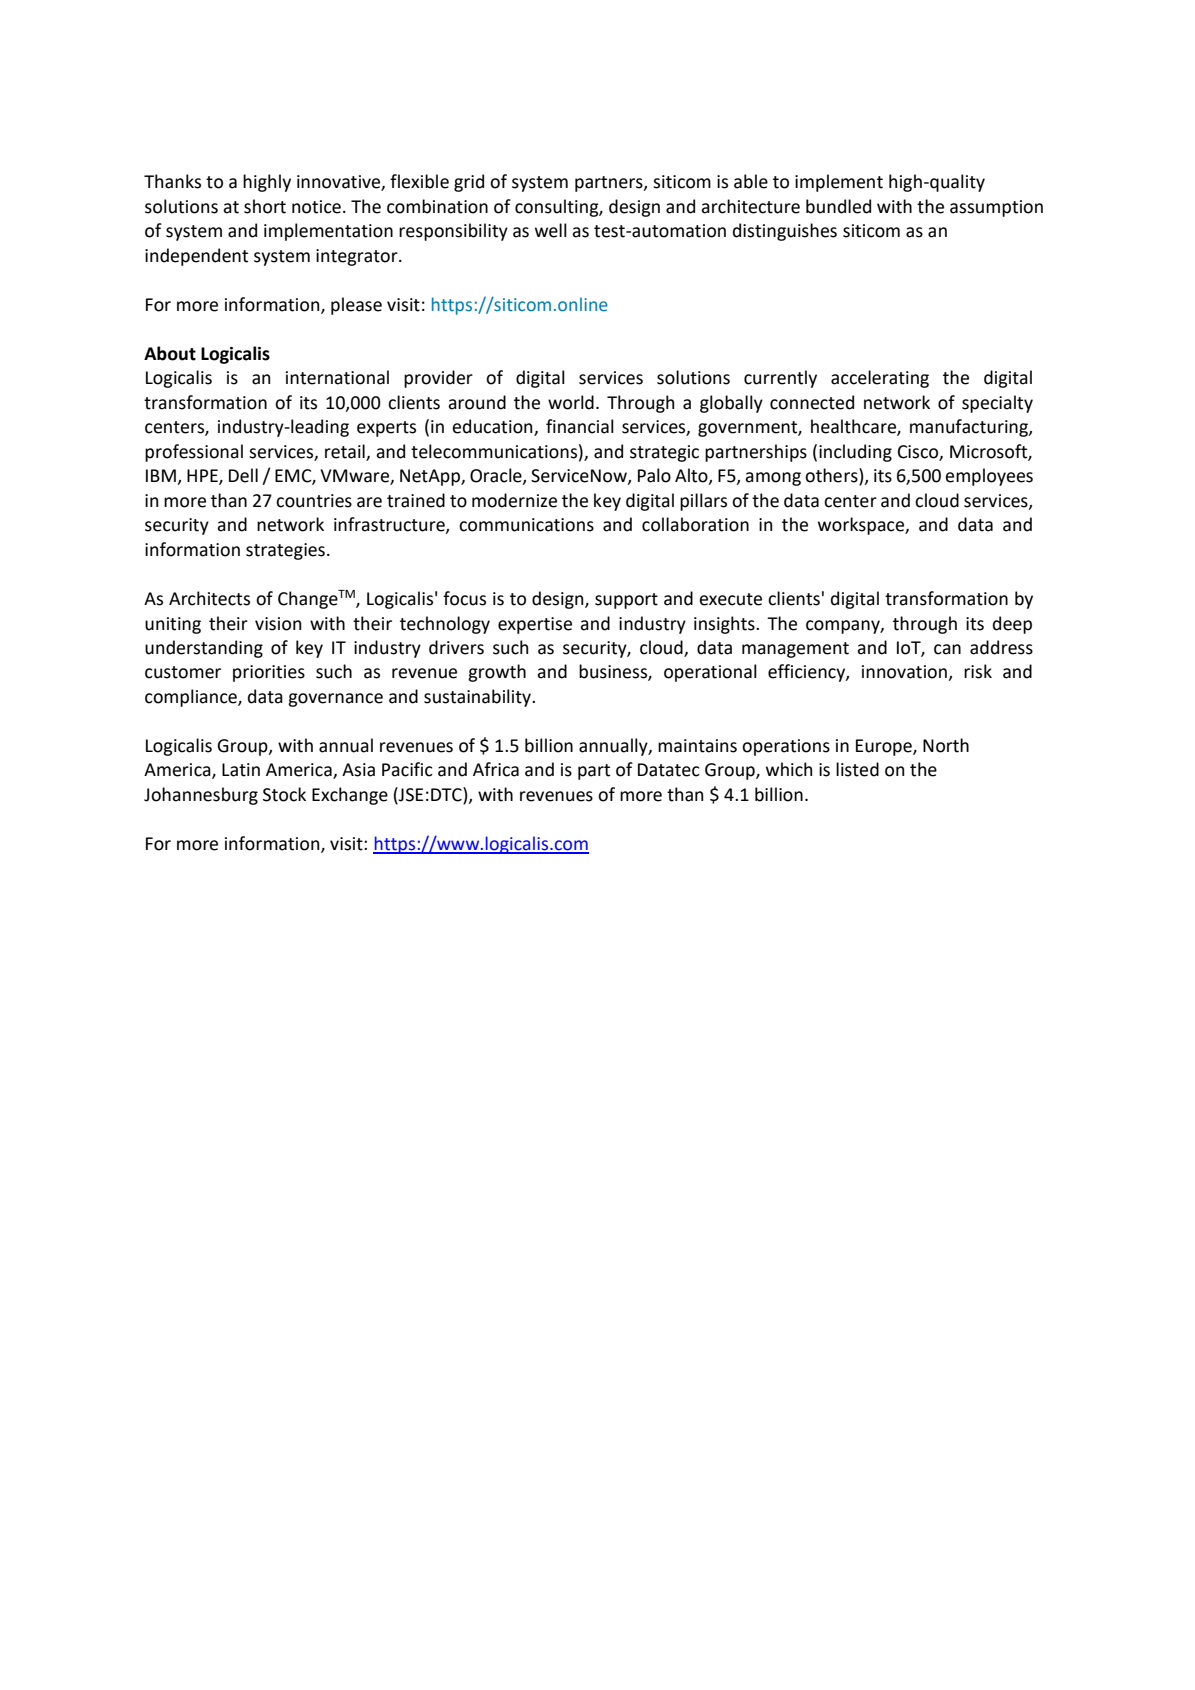 This document has width=1195, height=1690. Describe the element at coordinates (243, 475) in the document. I see `Dell` at that location.
